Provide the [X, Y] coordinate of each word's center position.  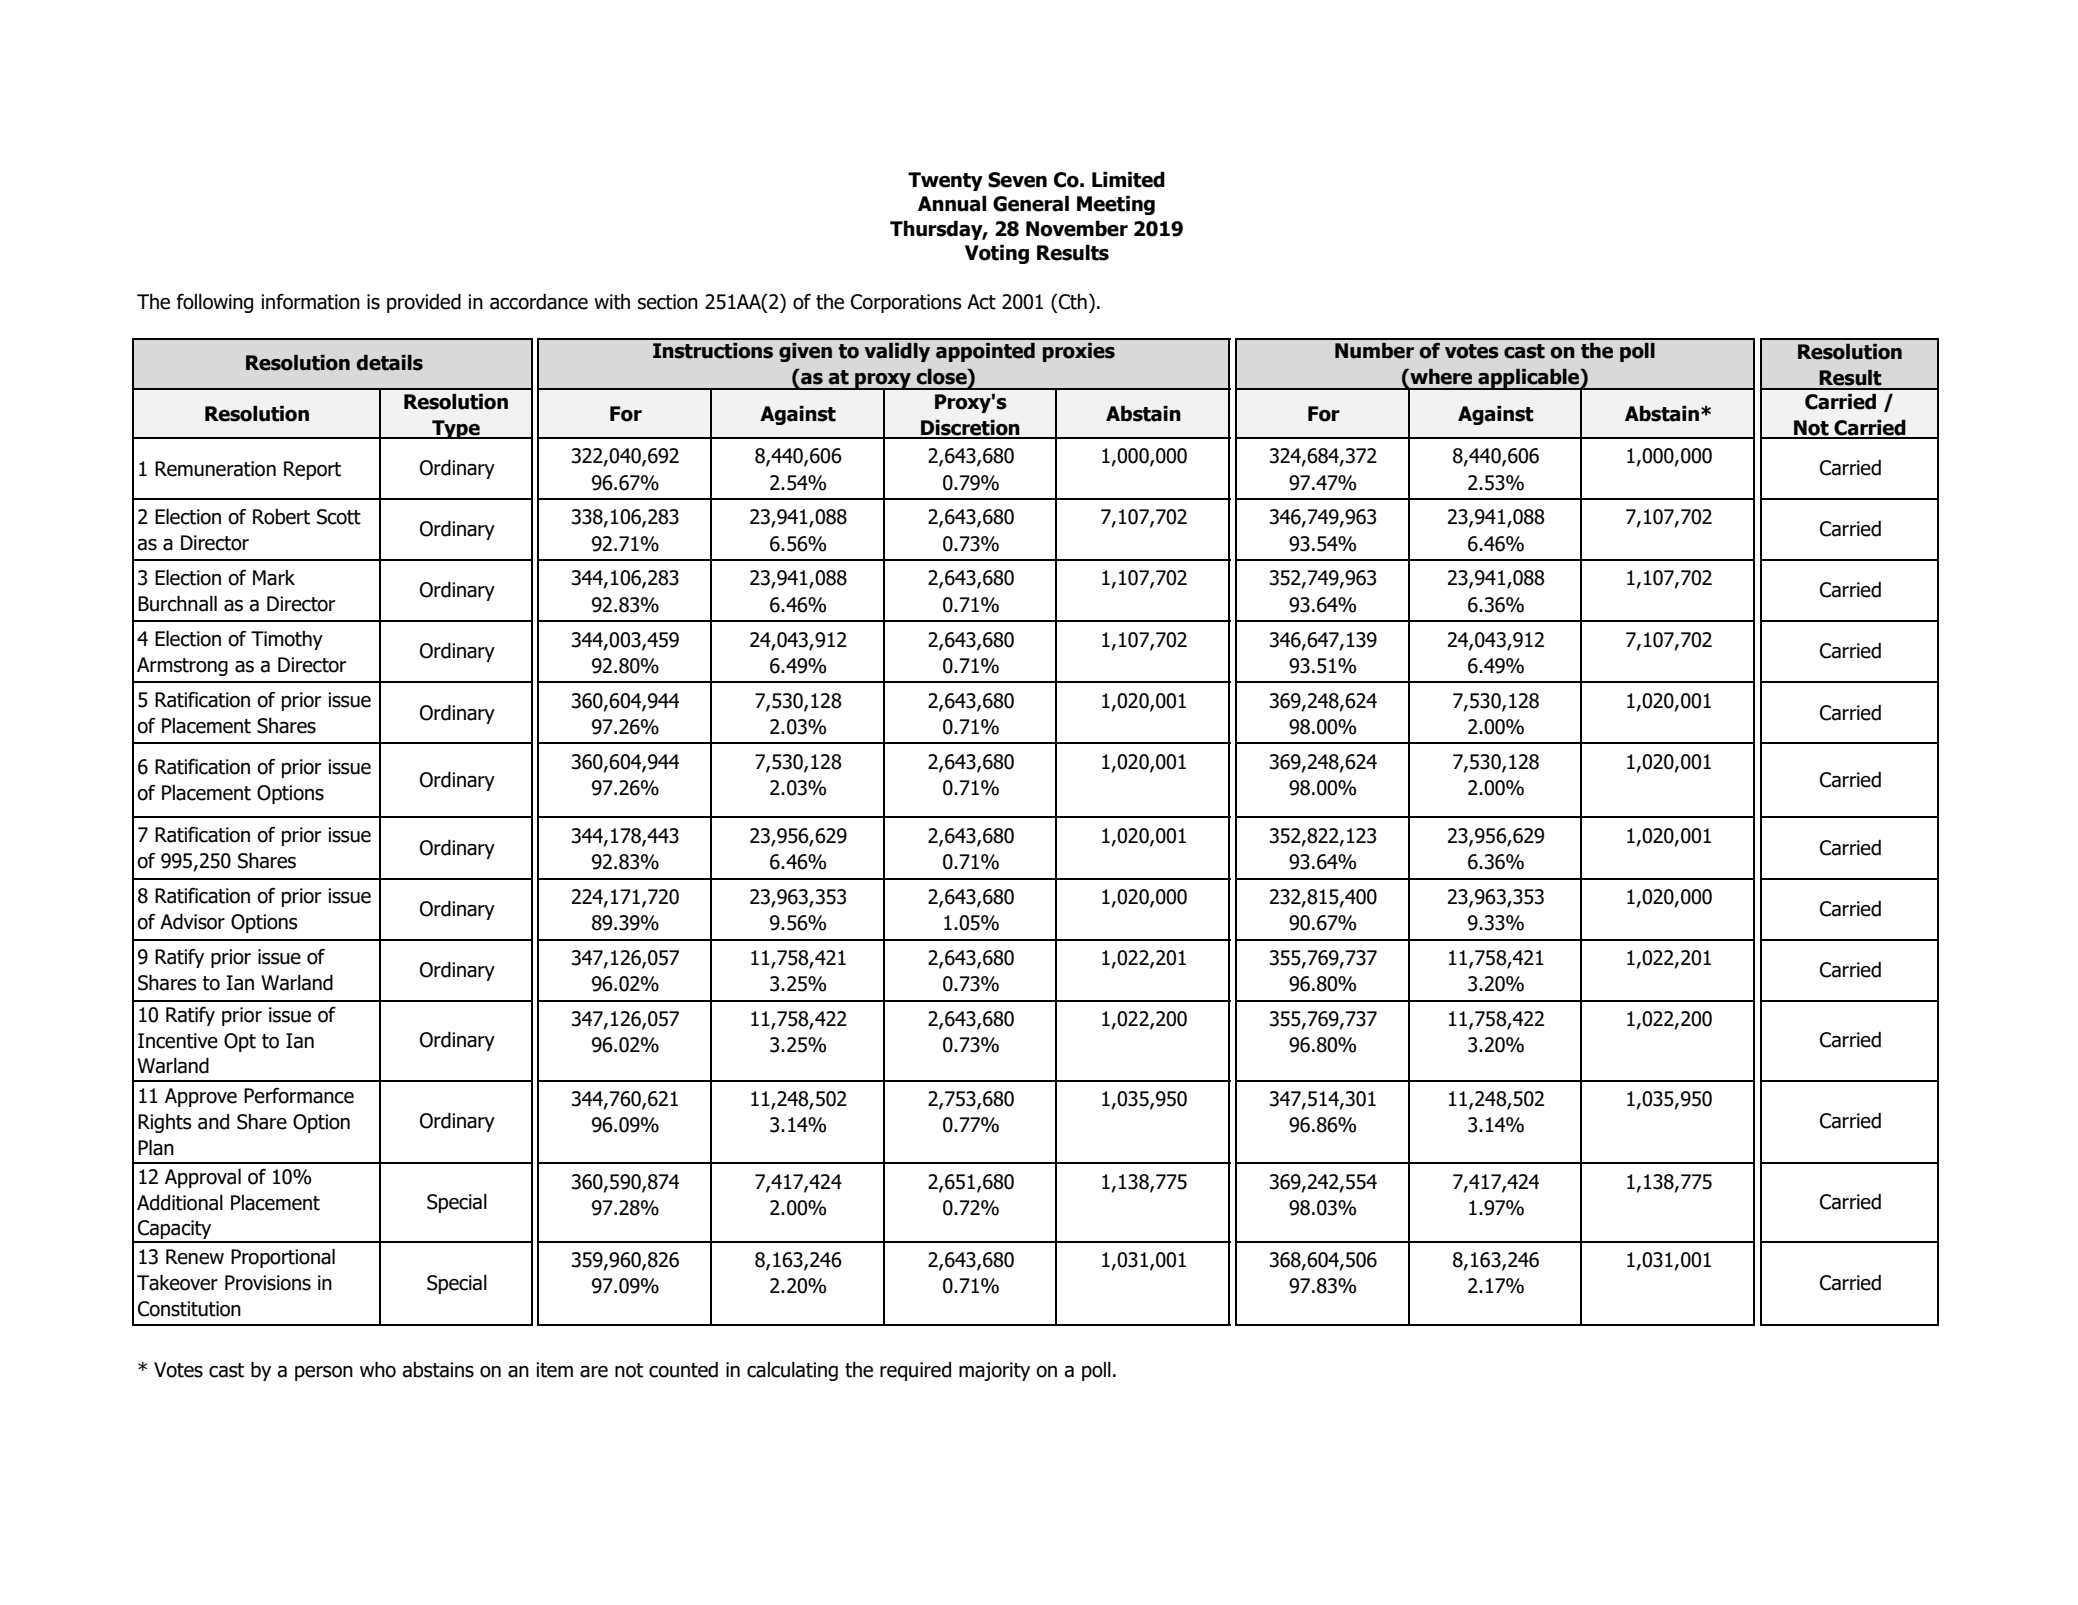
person [324, 1373]
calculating [792, 1371]
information [310, 302]
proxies [1079, 352]
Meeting [1116, 205]
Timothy [287, 640]
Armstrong [182, 666]
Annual [952, 203]
